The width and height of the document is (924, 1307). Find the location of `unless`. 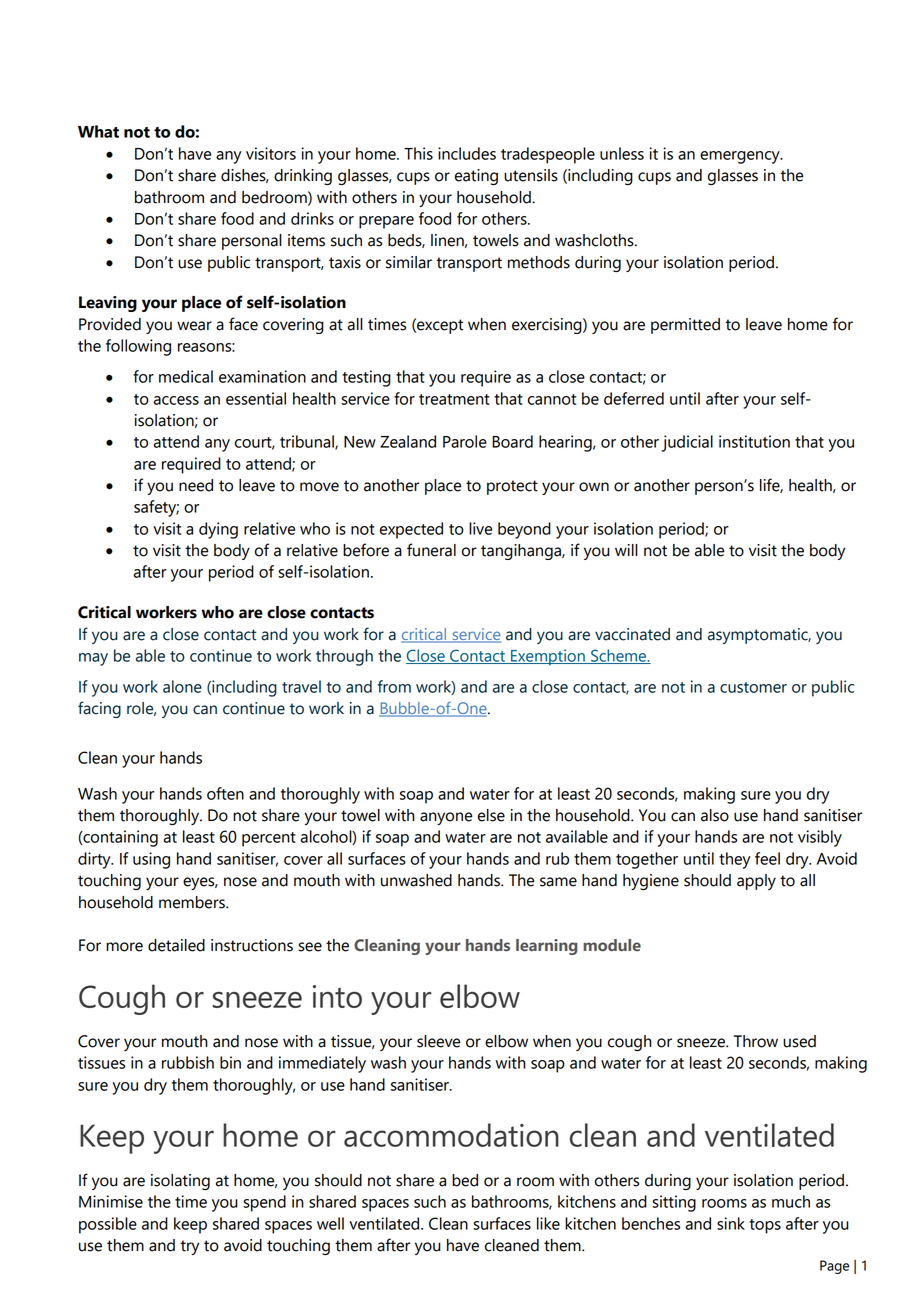

unless is located at coordinates (622, 153).
